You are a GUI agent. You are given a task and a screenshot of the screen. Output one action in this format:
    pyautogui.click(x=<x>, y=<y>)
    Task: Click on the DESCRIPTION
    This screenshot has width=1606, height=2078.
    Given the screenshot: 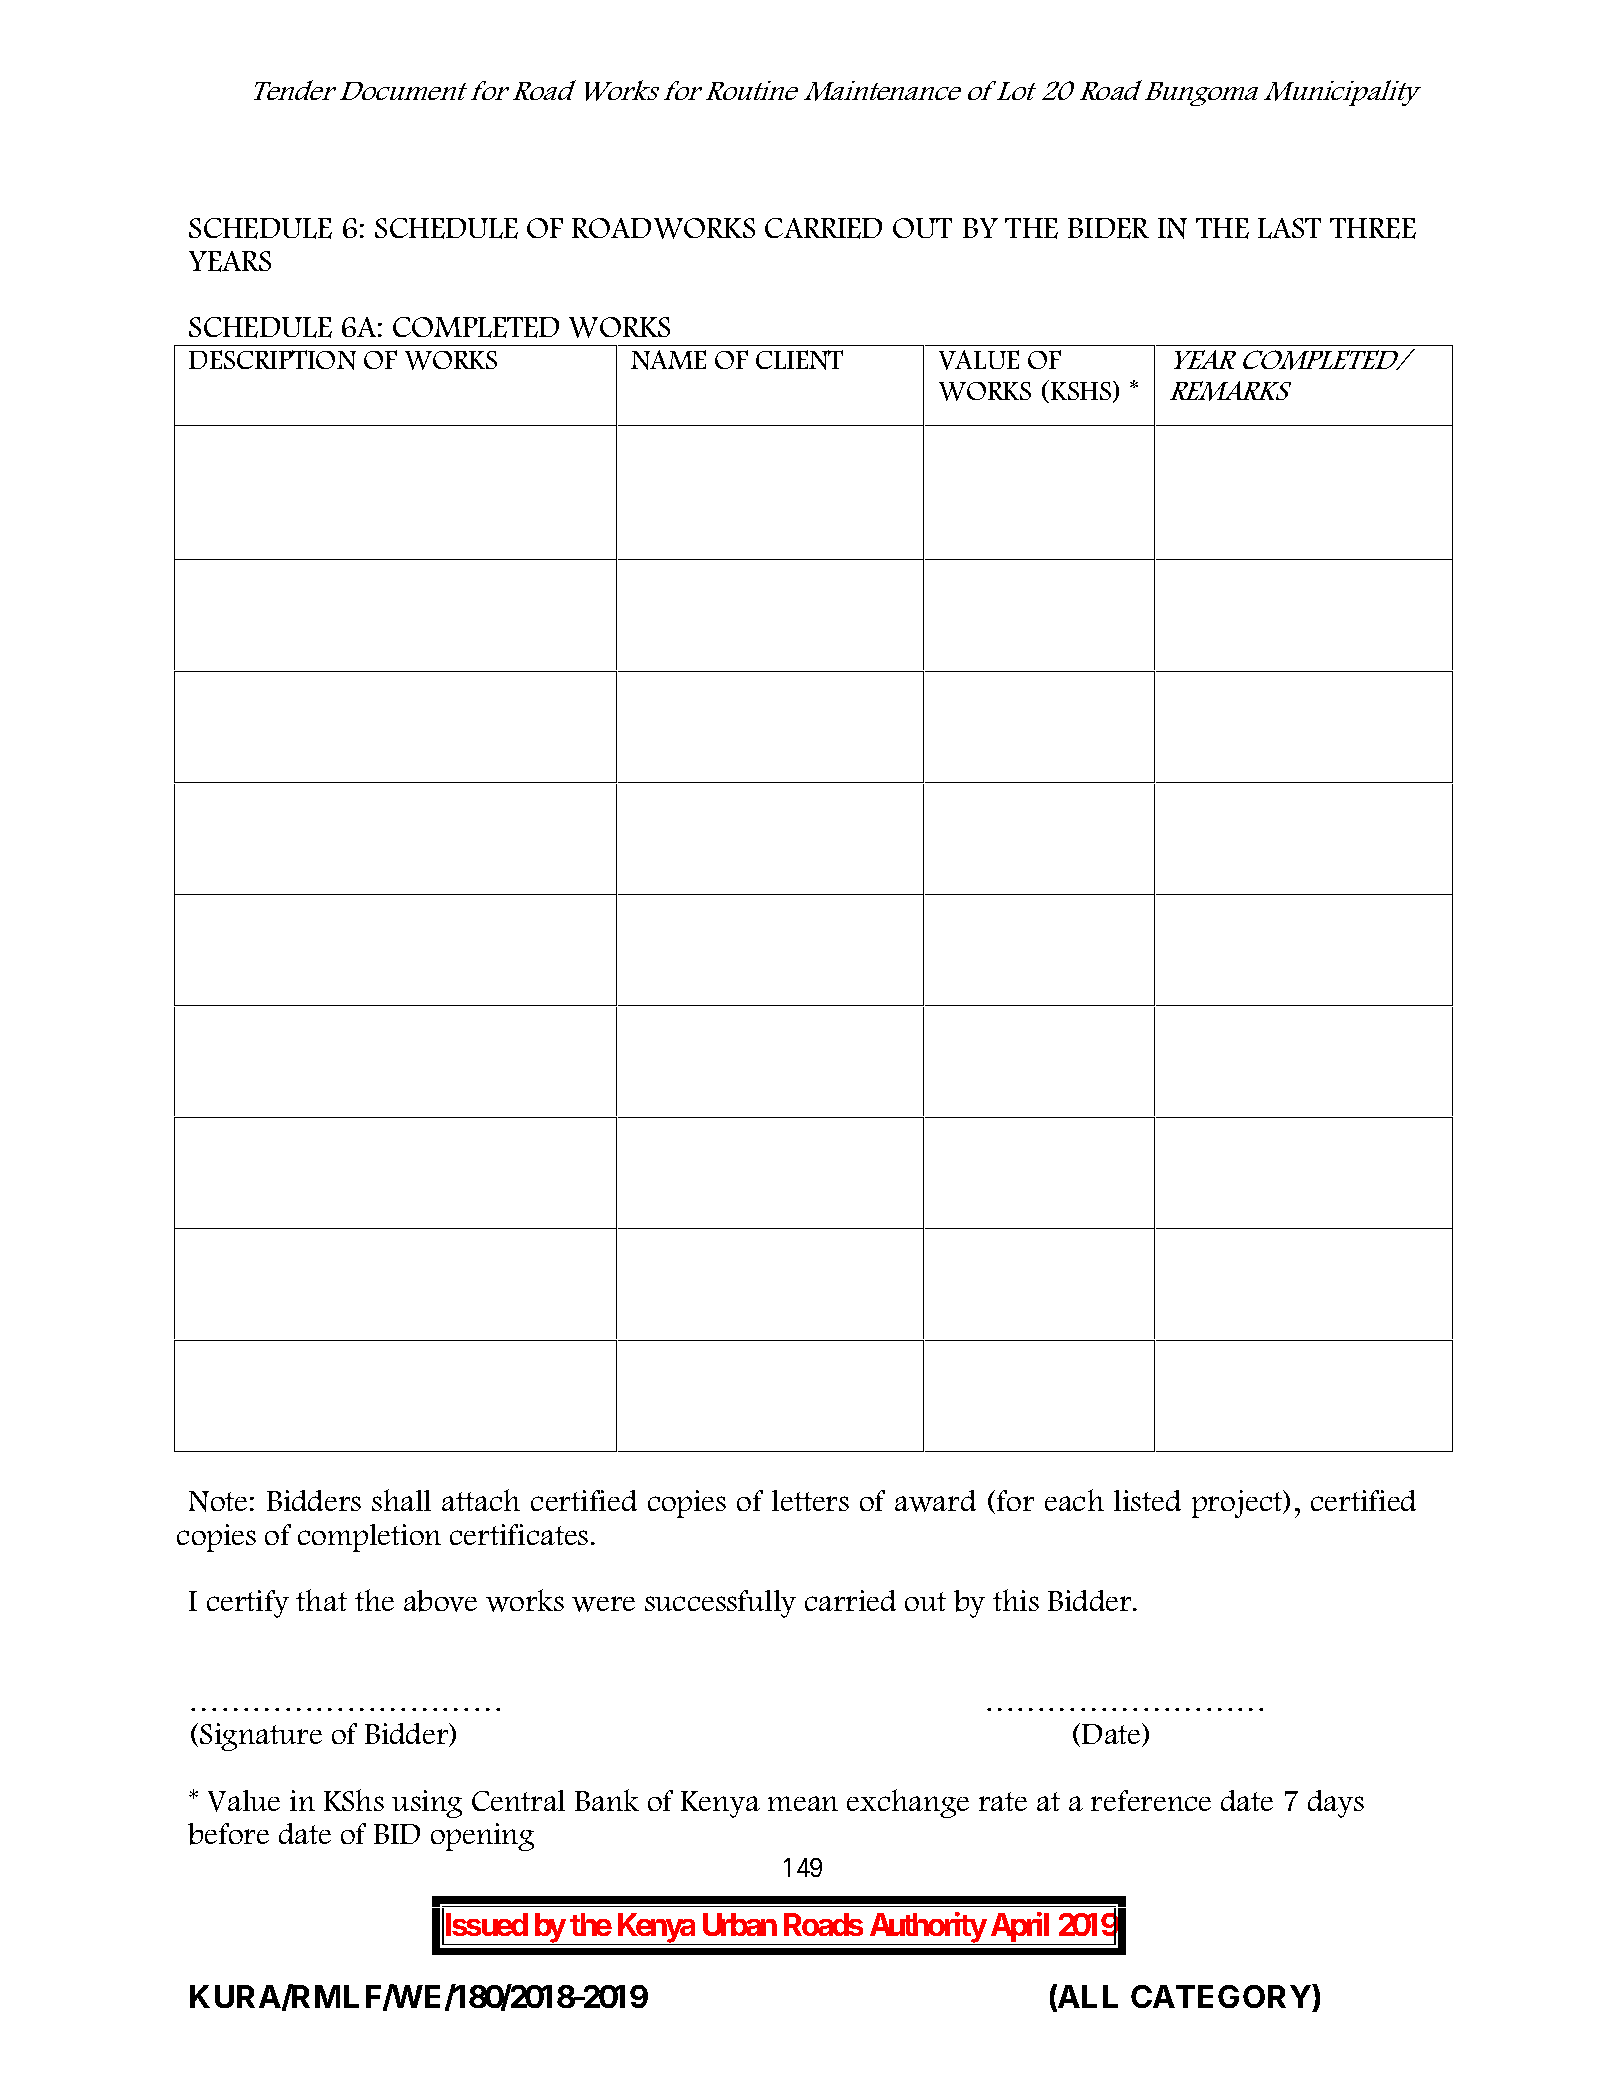 What is the action you would take?
    pyautogui.click(x=272, y=360)
